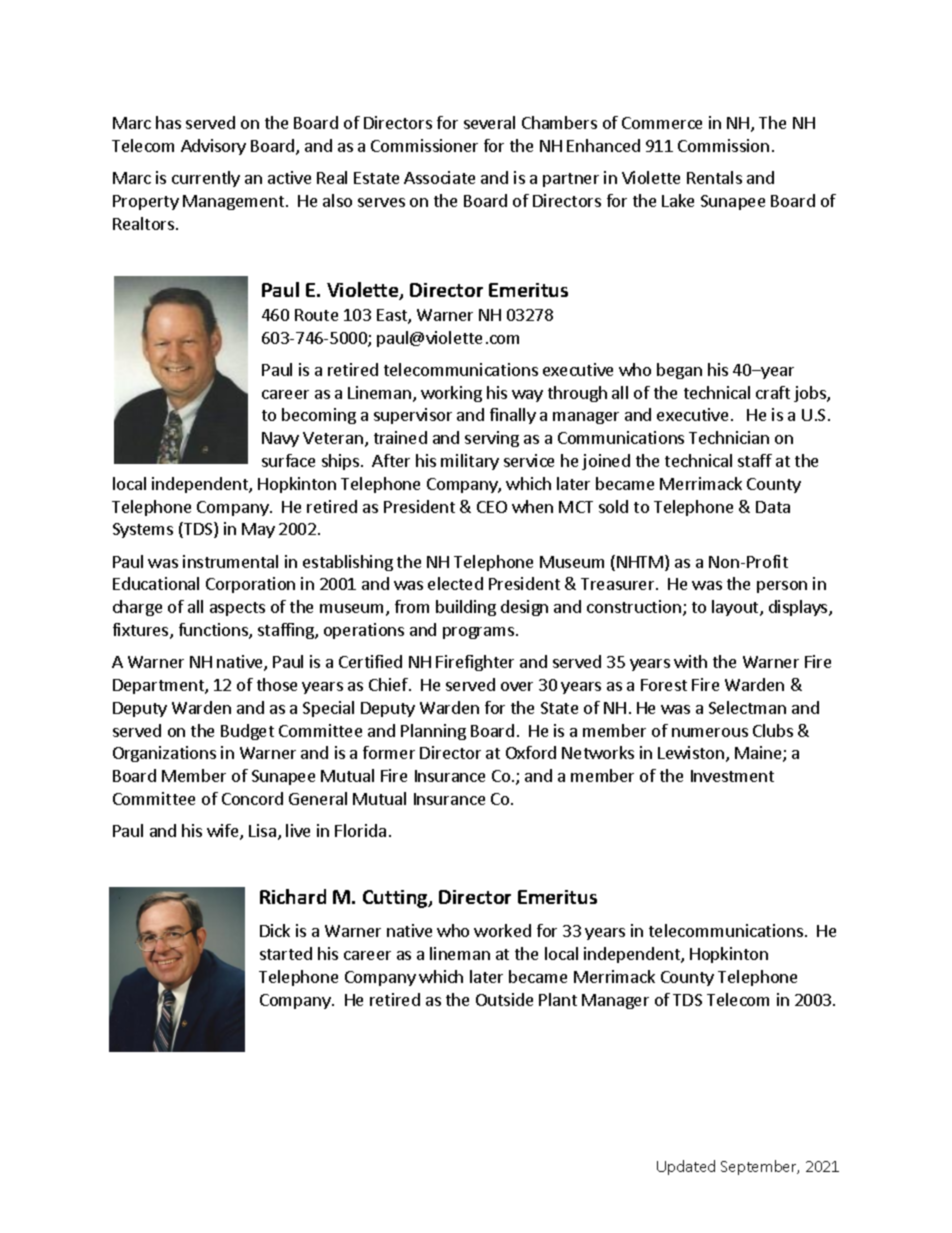  What do you see at coordinates (773, 507) in the screenshot?
I see `Data` at bounding box center [773, 507].
